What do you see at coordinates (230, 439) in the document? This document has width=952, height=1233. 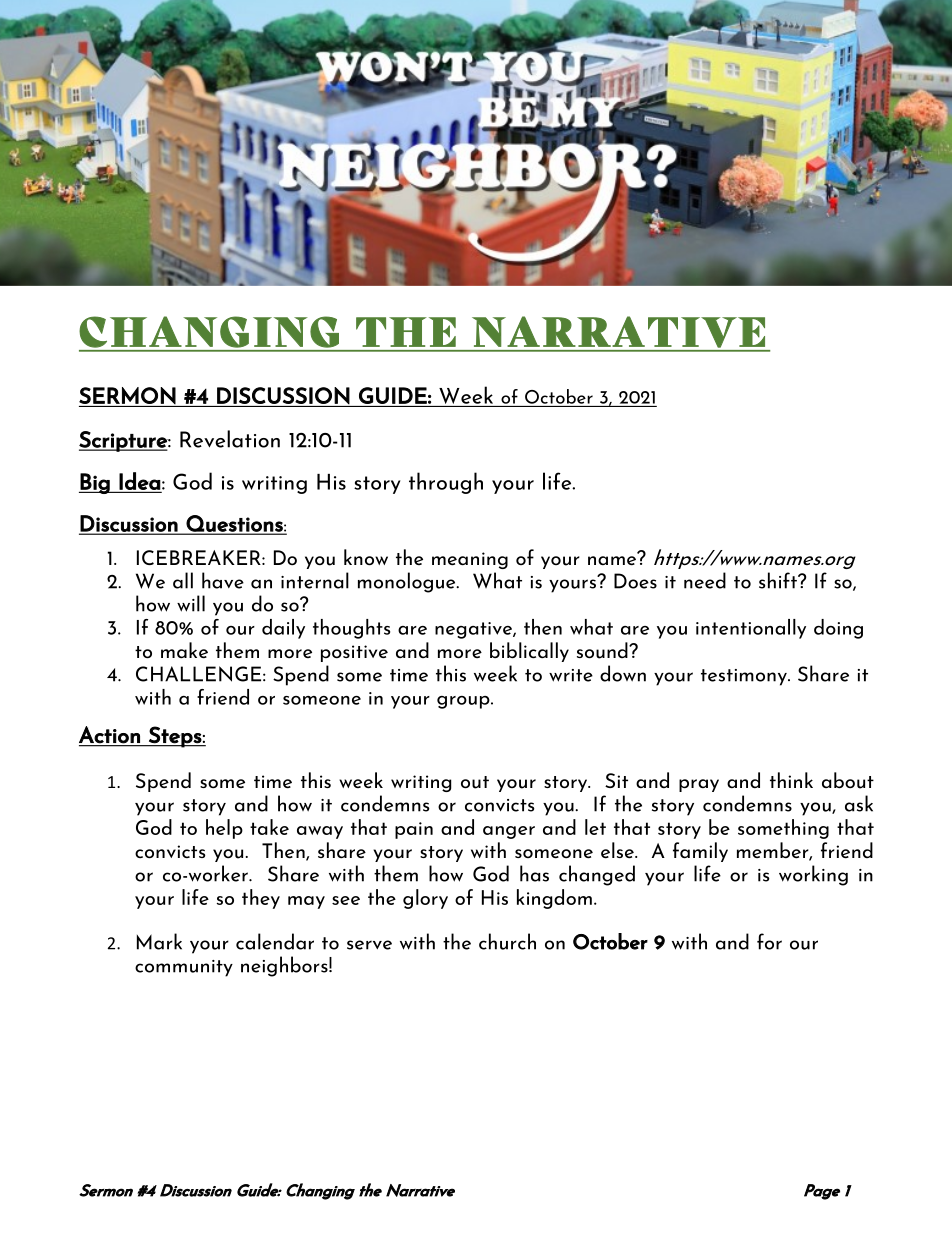 I see `Revelation` at bounding box center [230, 439].
